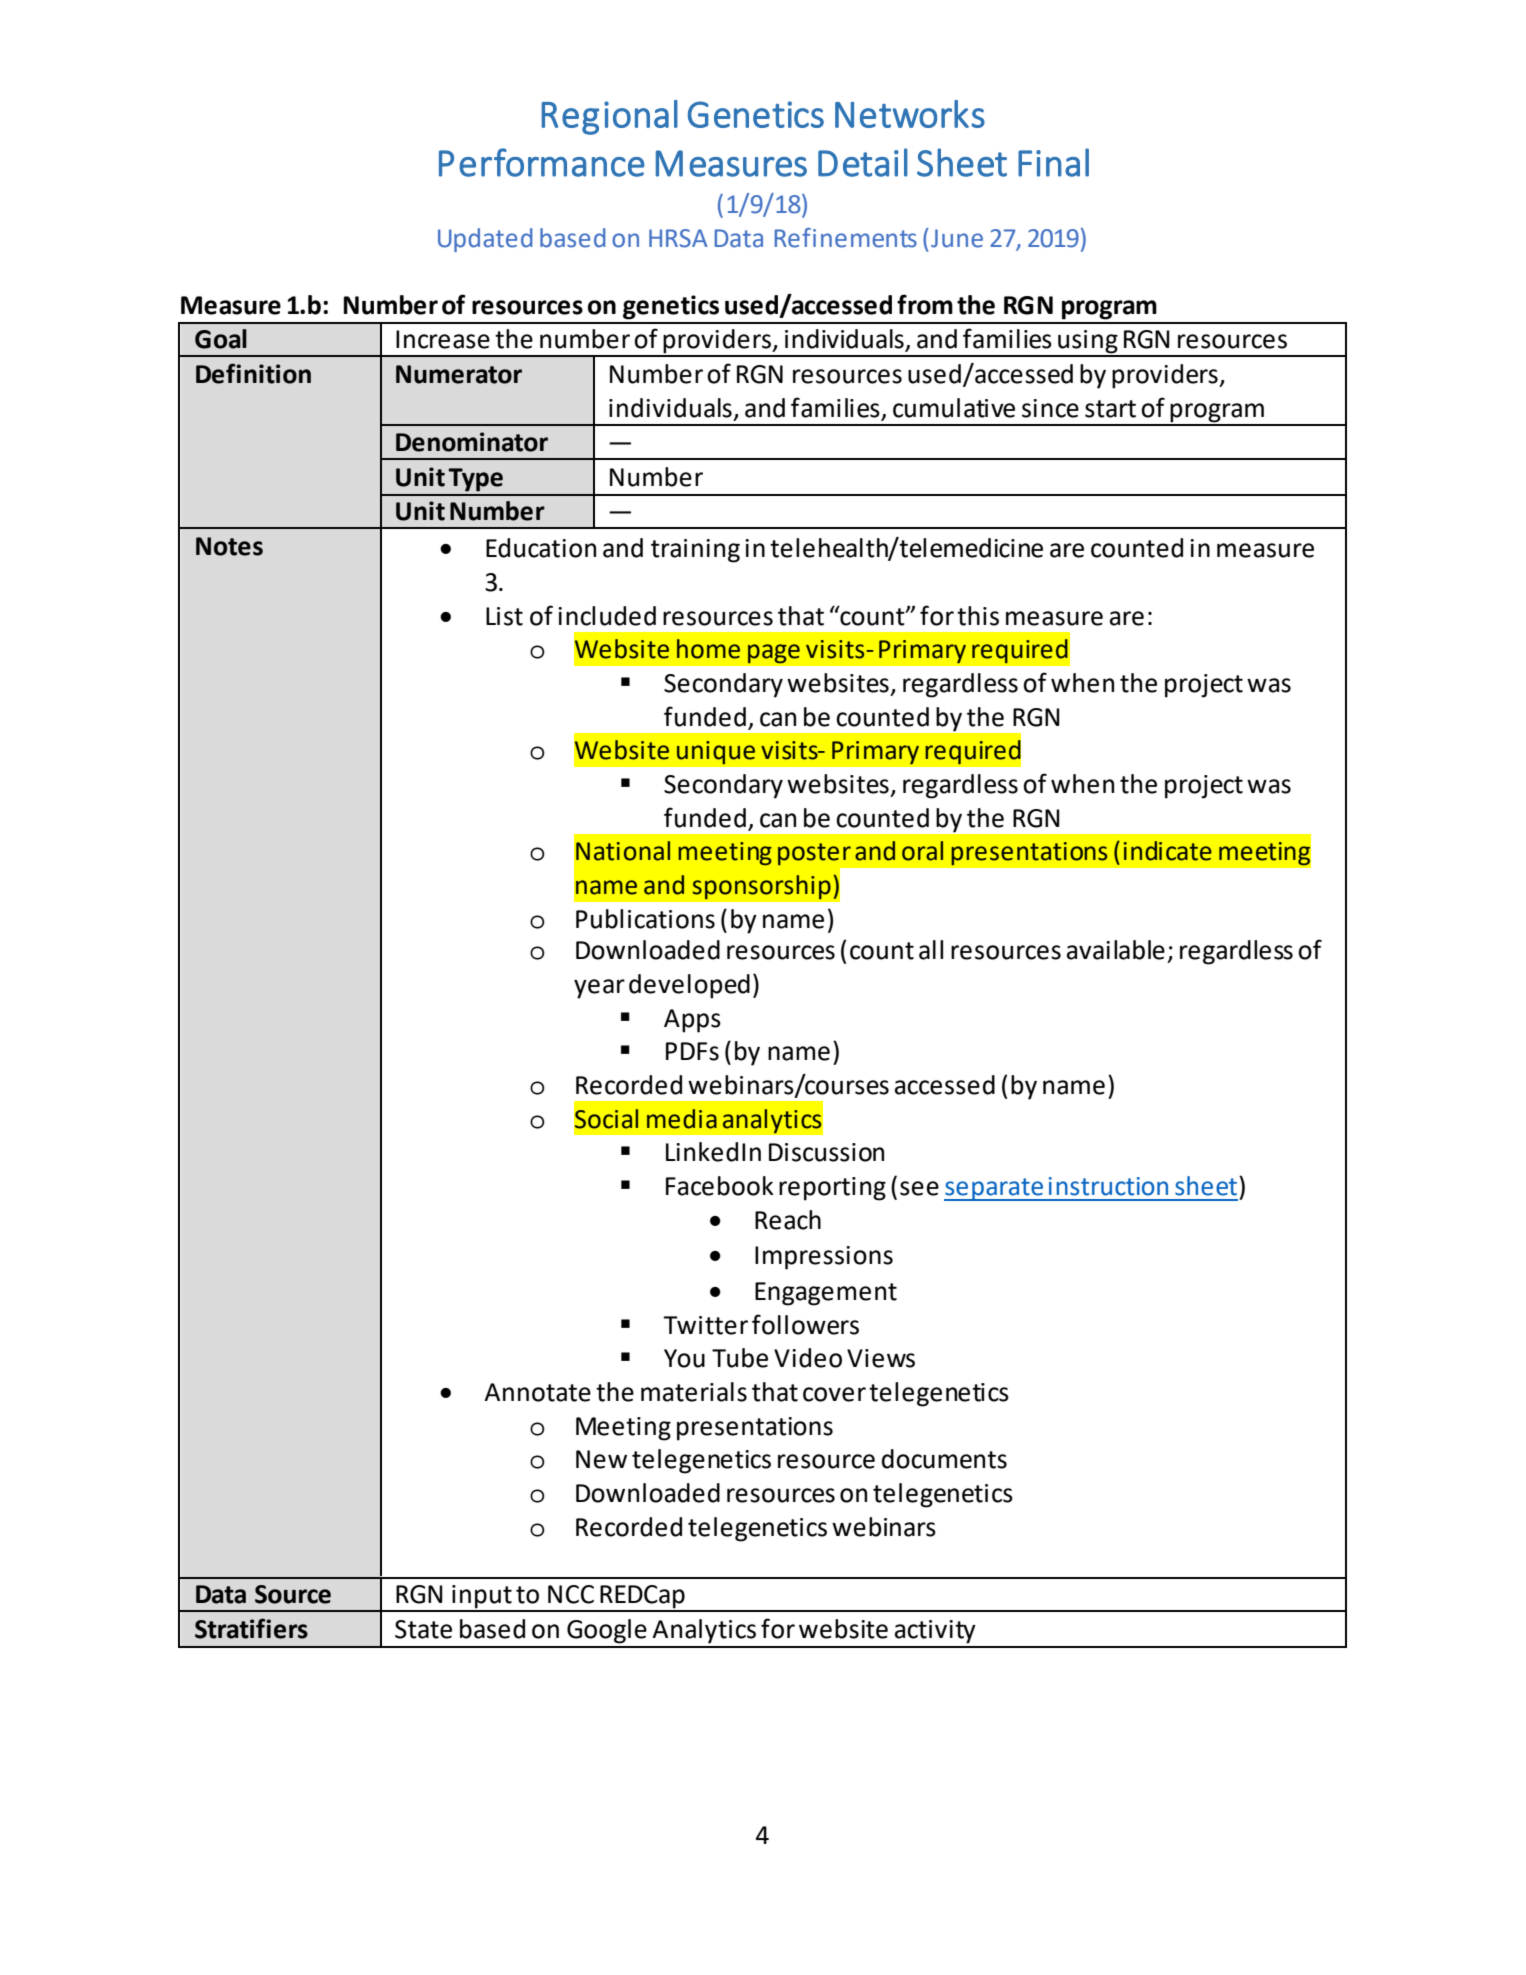 Image resolution: width=1526 pixels, height=1975 pixels. What do you see at coordinates (485, 240) in the document?
I see `Updated` at bounding box center [485, 240].
